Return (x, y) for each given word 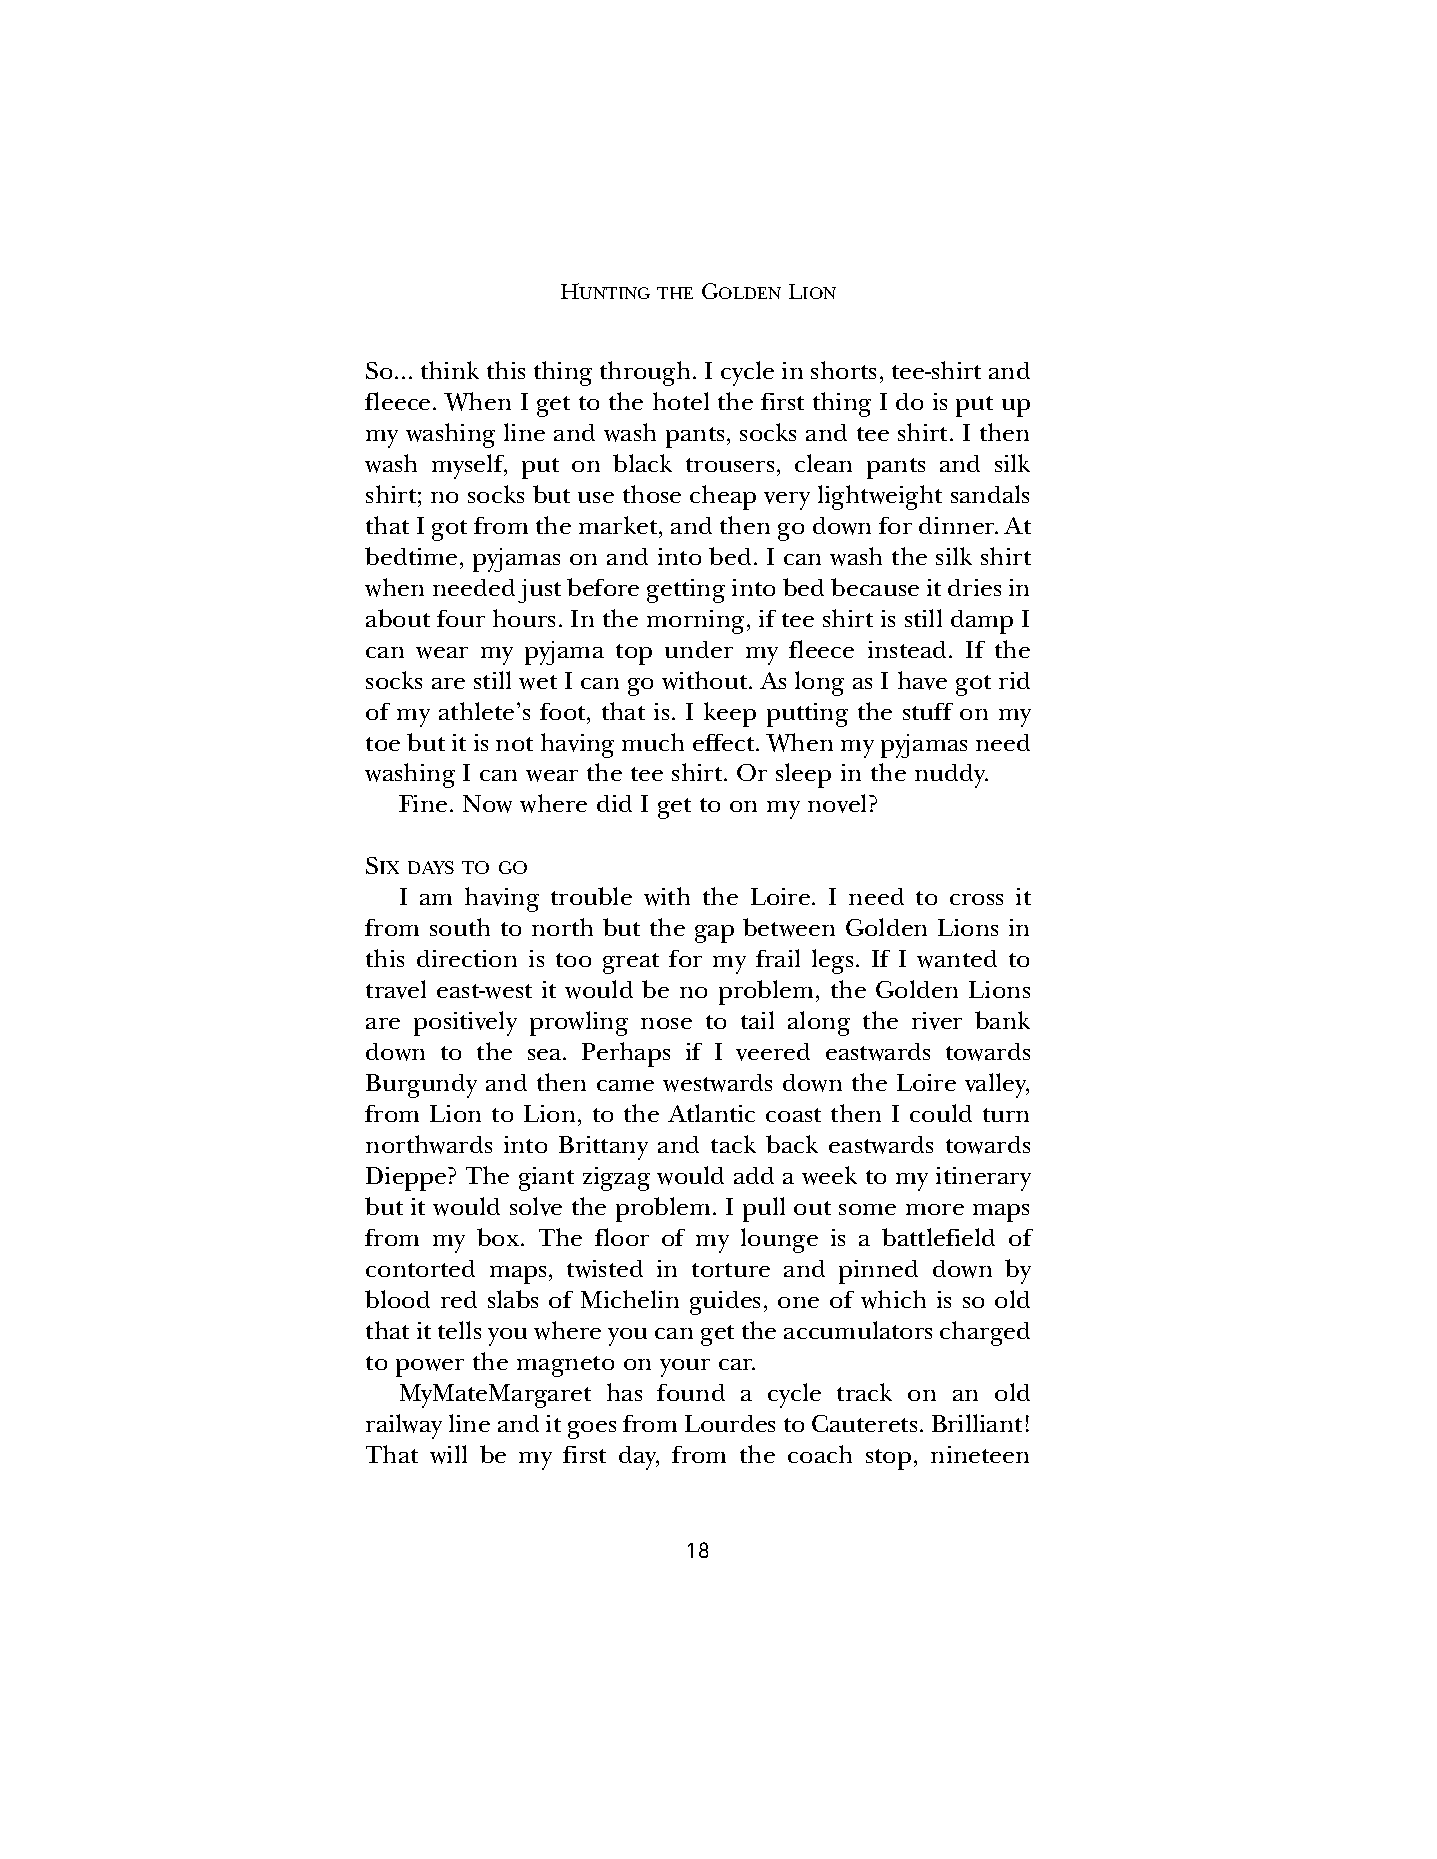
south (460, 927)
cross (976, 899)
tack (733, 1144)
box (499, 1237)
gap (714, 934)
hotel (681, 401)
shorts (843, 370)
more (935, 1209)
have (922, 680)
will (448, 1454)
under (699, 649)
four (461, 618)
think (450, 370)
